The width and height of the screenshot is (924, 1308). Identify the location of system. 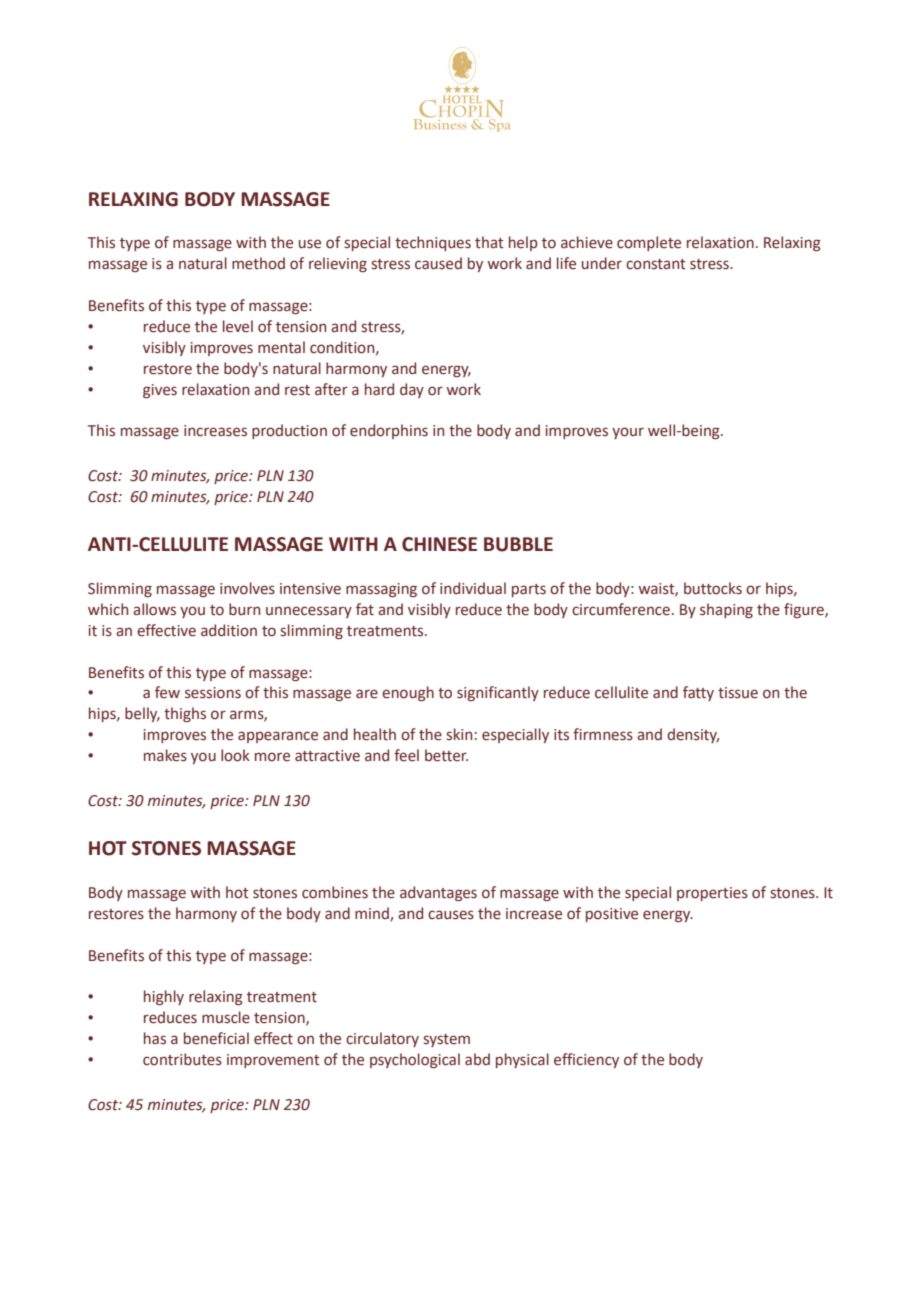
(446, 1040).
